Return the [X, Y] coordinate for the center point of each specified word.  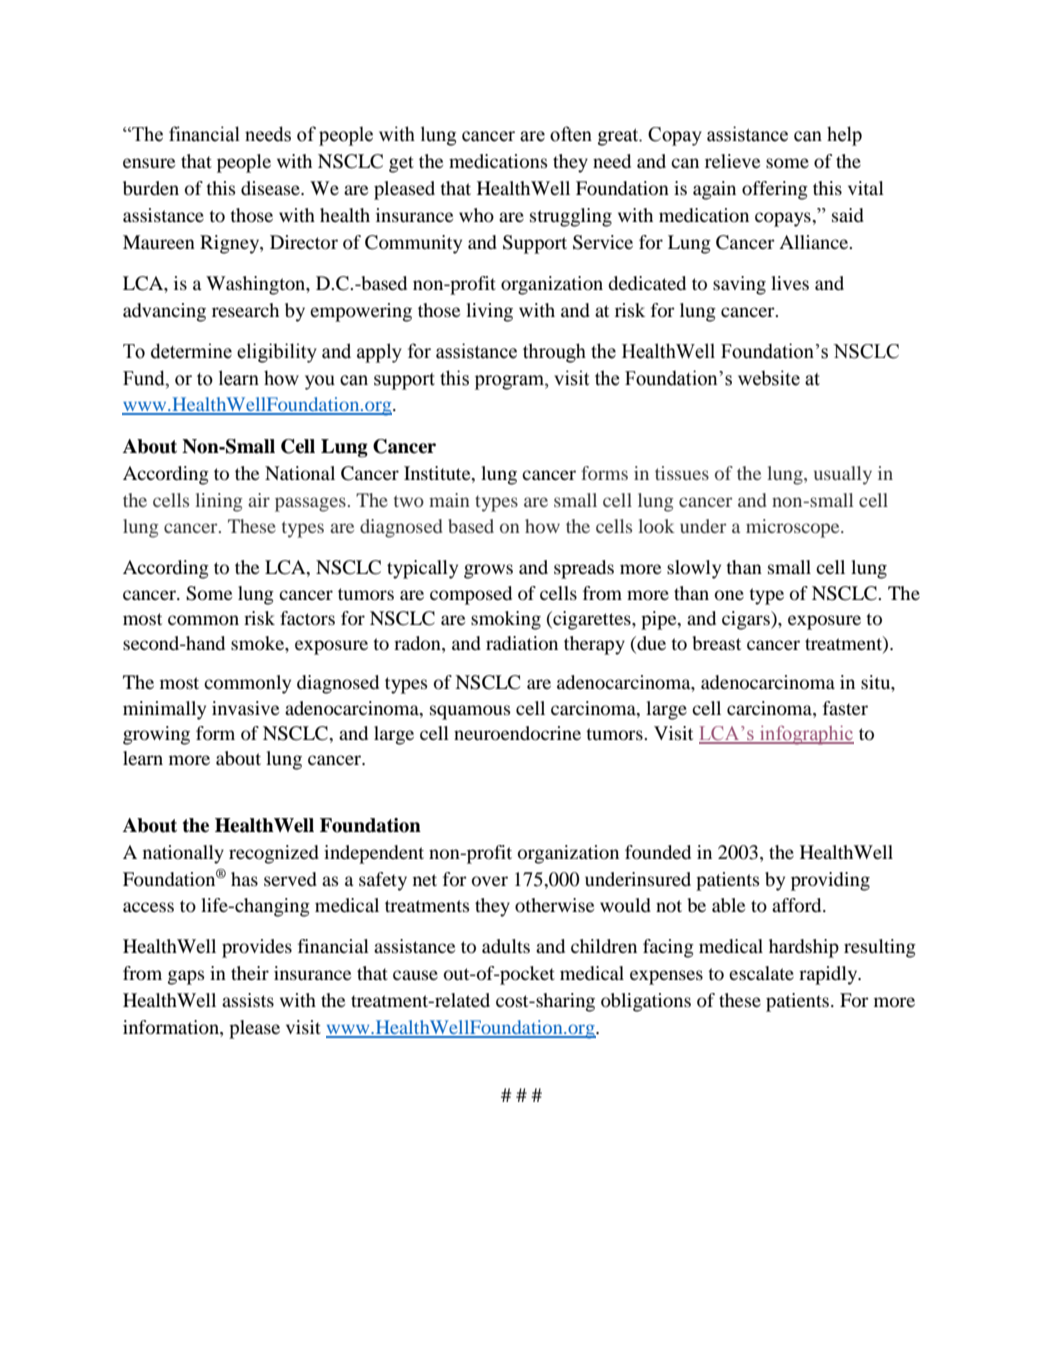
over [490, 881]
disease [271, 188]
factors [307, 618]
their [250, 973]
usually [843, 475]
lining [219, 502]
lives [790, 283]
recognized [274, 854]
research [245, 310]
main [449, 500]
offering [775, 190]
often [571, 134]
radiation [522, 643]
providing [830, 881]
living [489, 312]
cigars [747, 620]
